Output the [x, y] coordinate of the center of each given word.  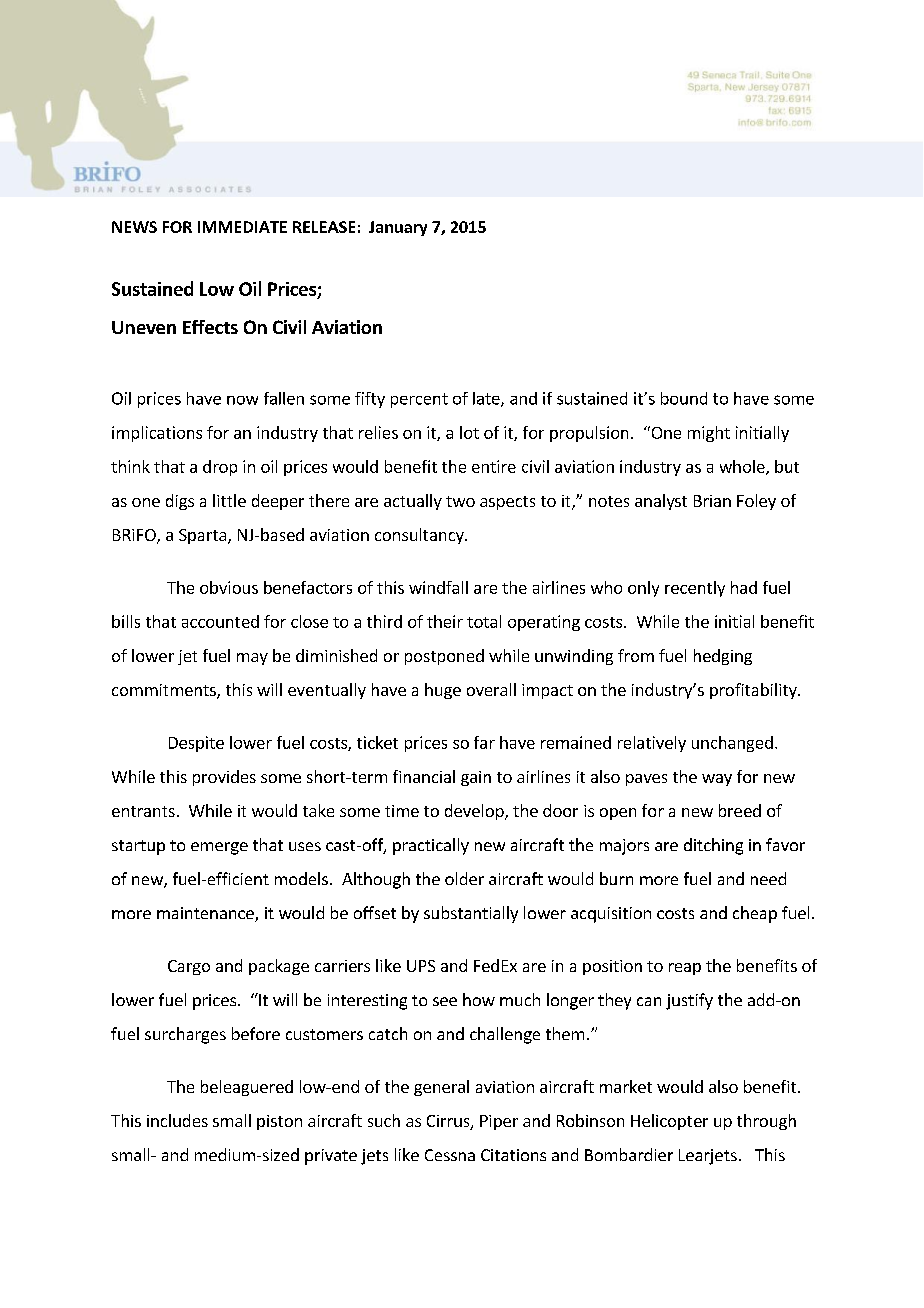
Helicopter [669, 1122]
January [398, 228]
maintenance [206, 914]
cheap [755, 914]
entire [494, 466]
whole [743, 467]
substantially [471, 914]
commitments [165, 691]
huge [443, 691]
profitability [754, 691]
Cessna [450, 1155]
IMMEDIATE [242, 227]
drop [220, 468]
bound [684, 398]
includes [177, 1120]
